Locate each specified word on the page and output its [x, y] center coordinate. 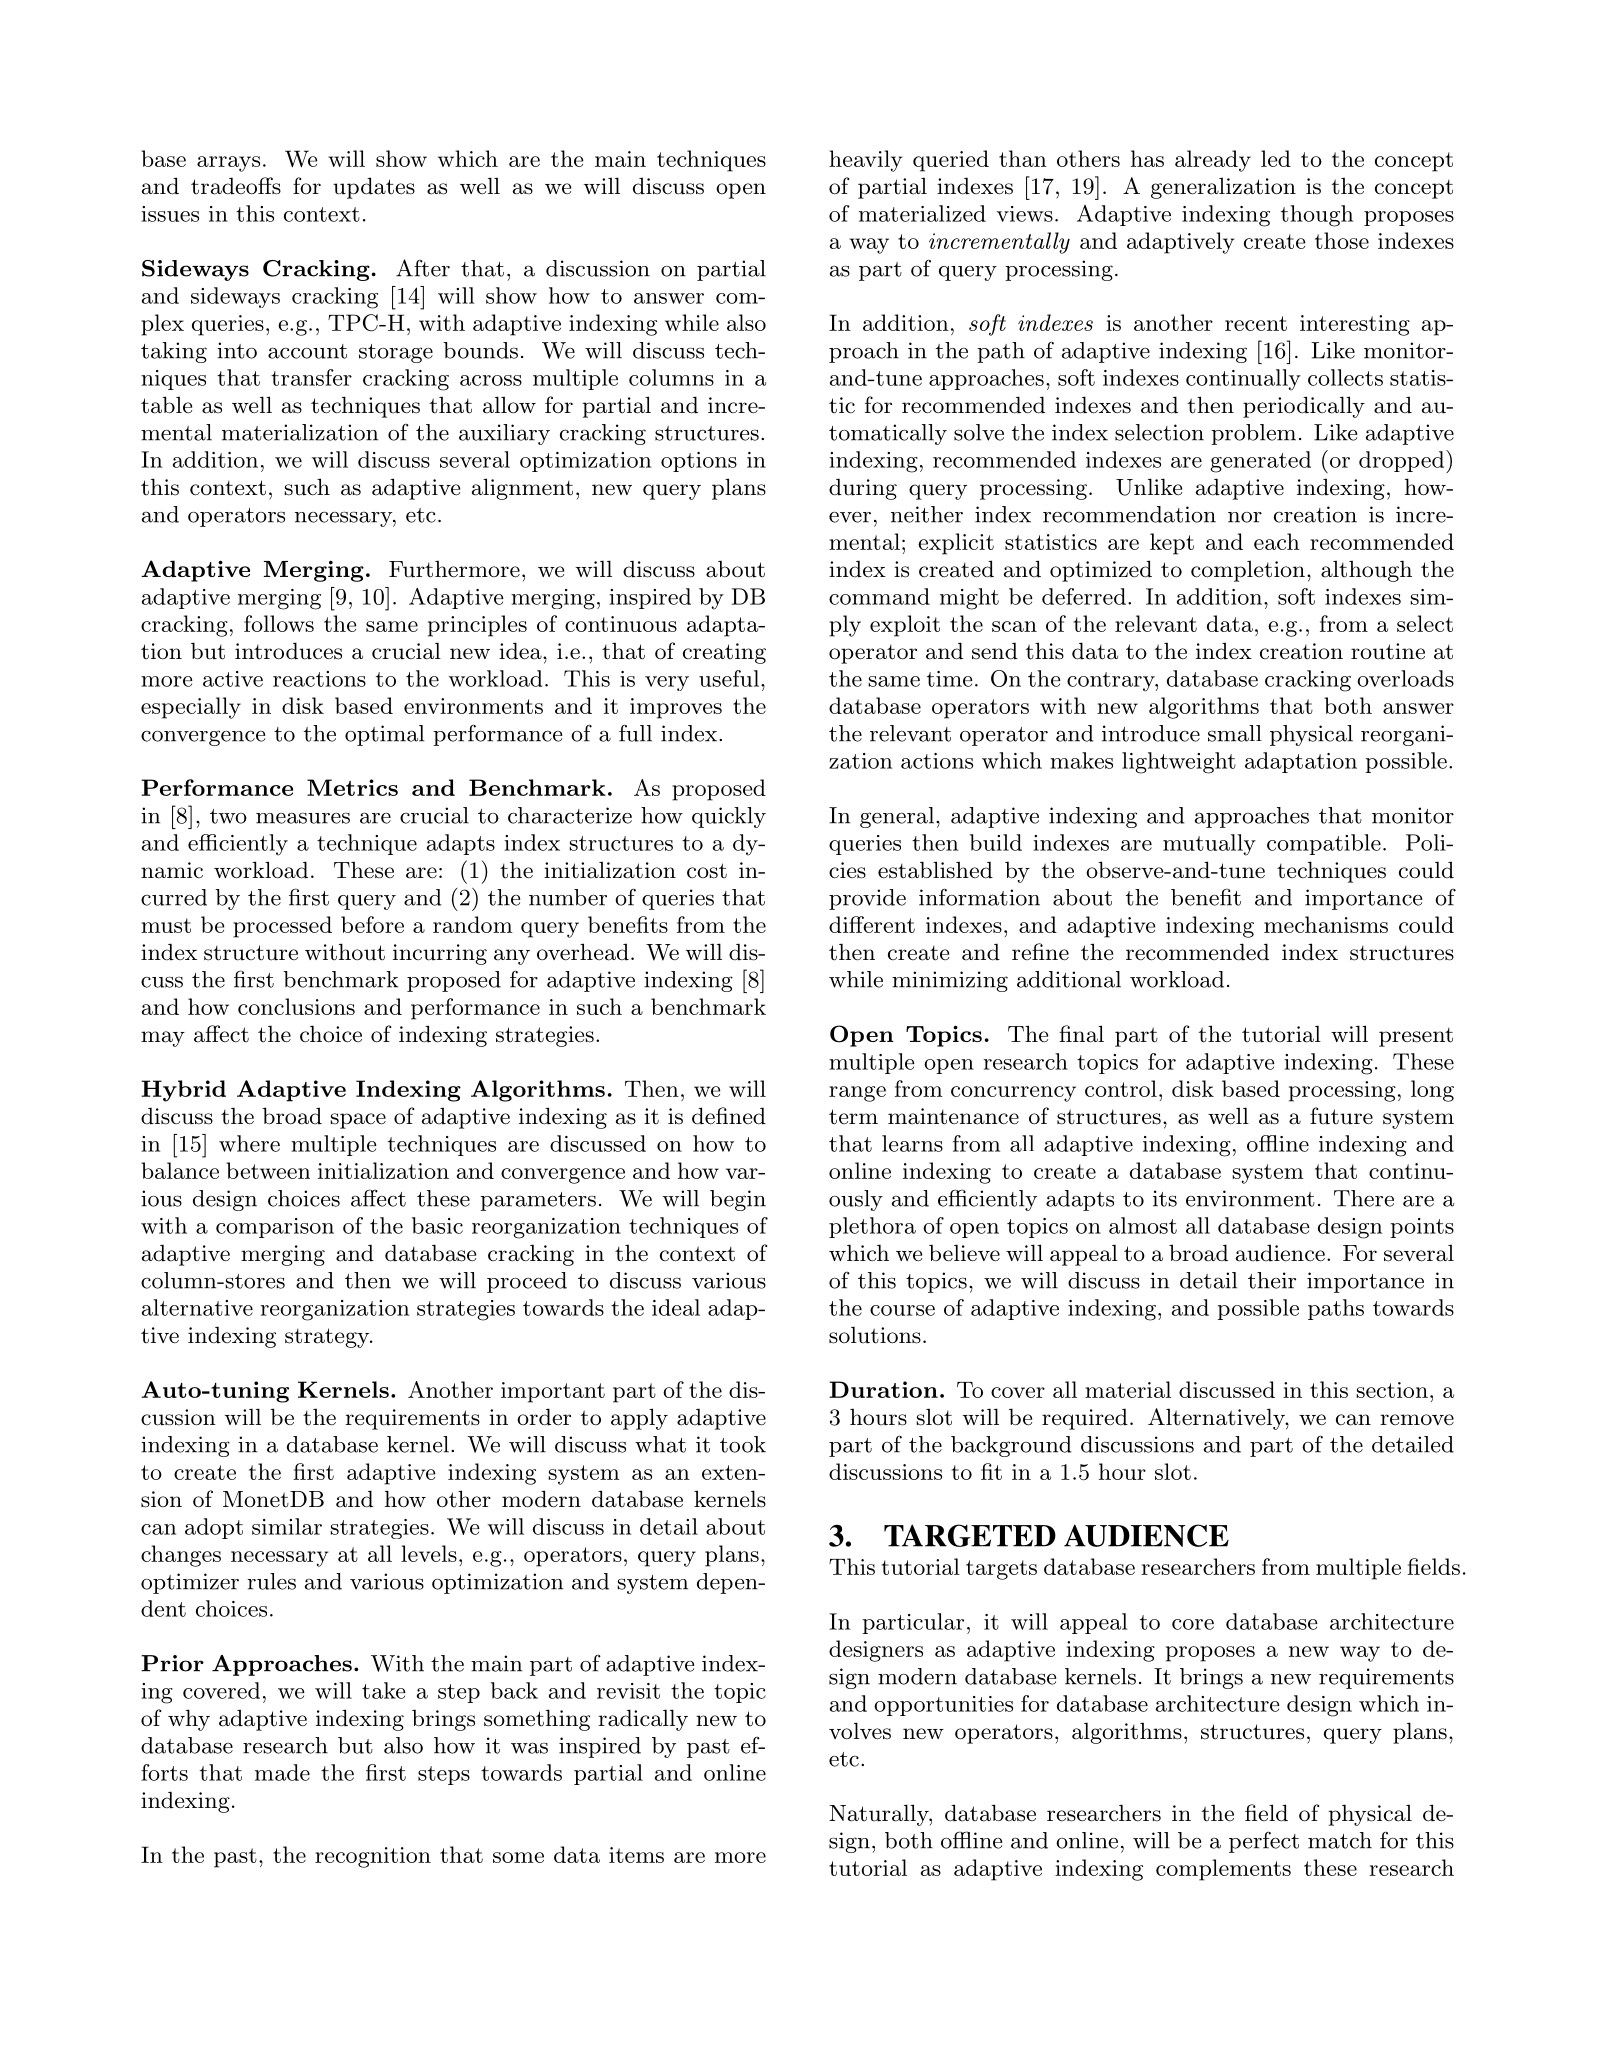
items [636, 1855]
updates [374, 188]
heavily [865, 161]
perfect [1264, 1842]
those [1342, 240]
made [282, 1772]
